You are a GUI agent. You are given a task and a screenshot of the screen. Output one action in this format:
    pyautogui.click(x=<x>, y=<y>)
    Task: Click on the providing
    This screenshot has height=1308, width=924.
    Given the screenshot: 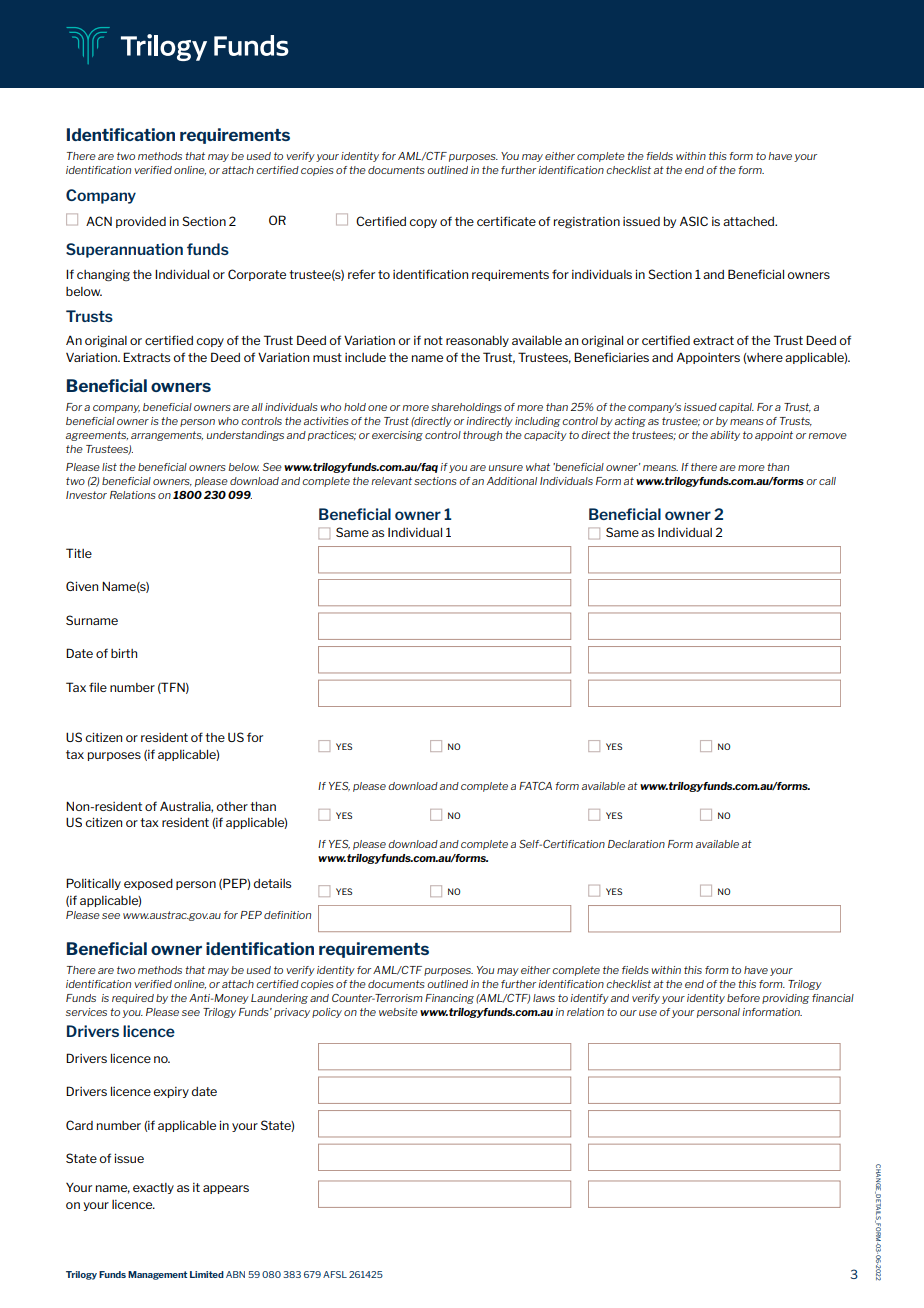 What is the action you would take?
    pyautogui.click(x=785, y=999)
